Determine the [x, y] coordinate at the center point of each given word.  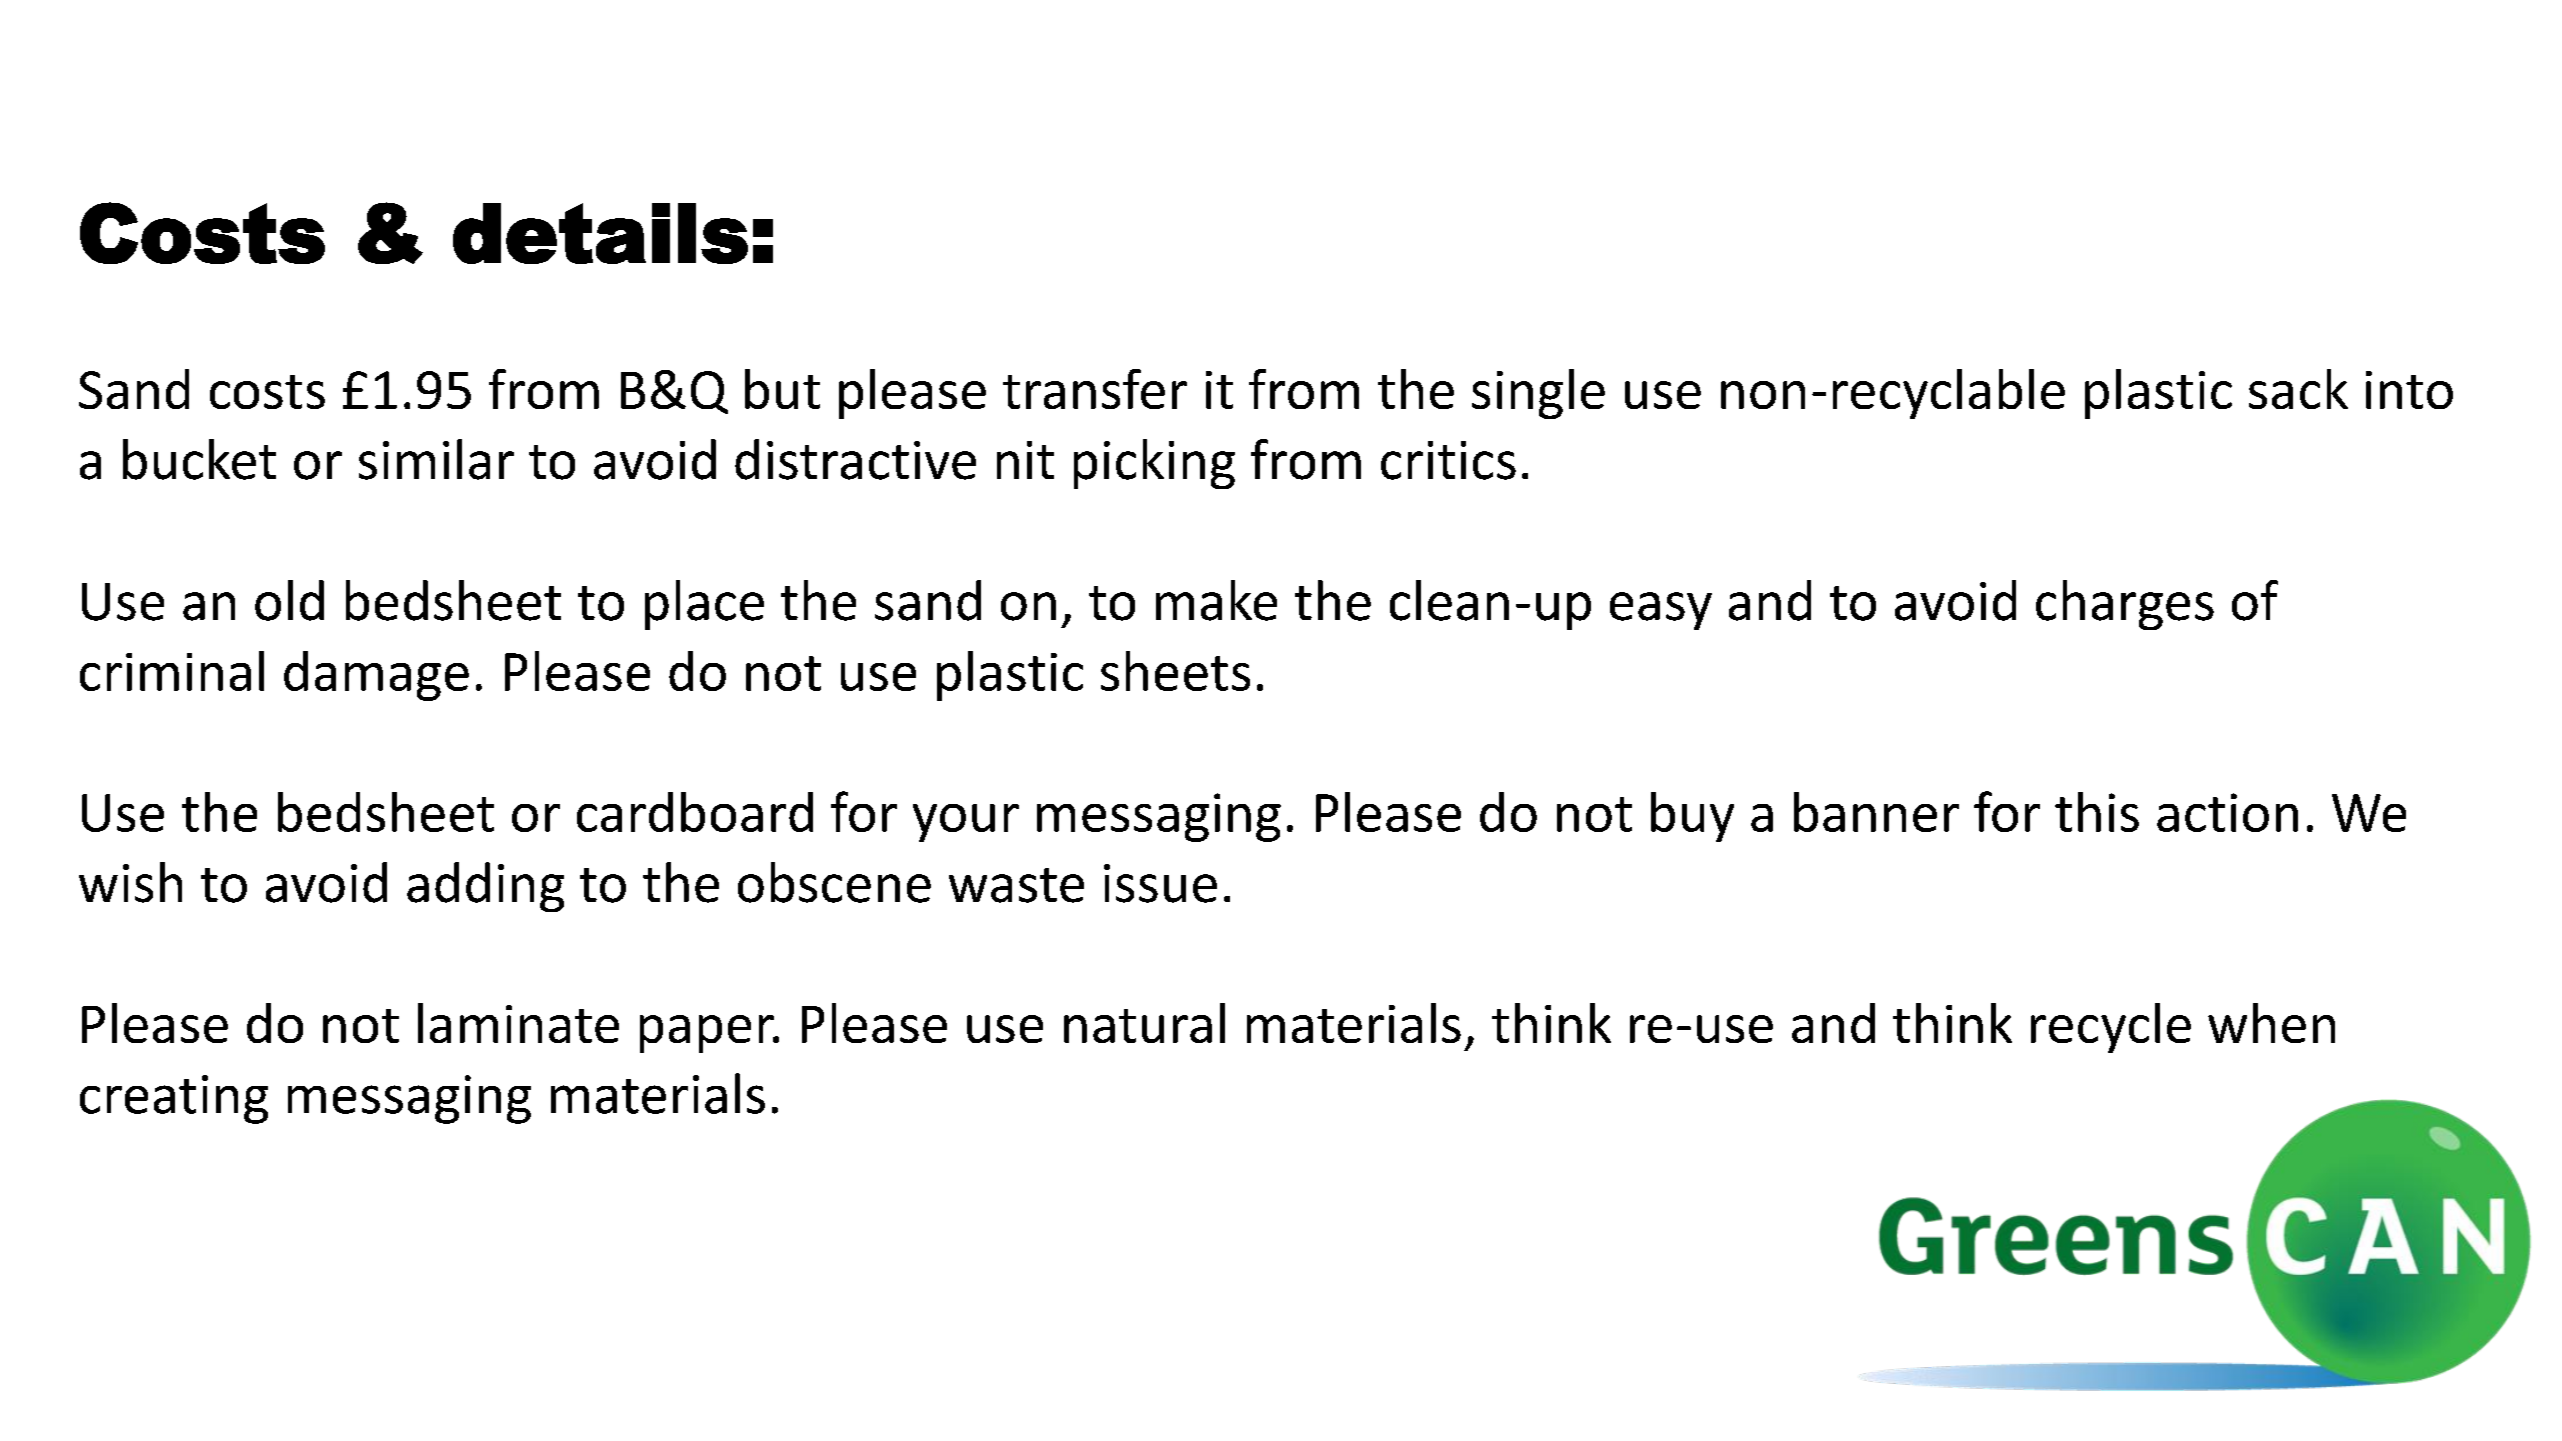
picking [1154, 464]
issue [1160, 883]
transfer [1095, 389]
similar [436, 459]
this [2097, 812]
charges [2125, 605]
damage [376, 676]
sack [2298, 389]
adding [485, 887]
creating [174, 1099]
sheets [1175, 671]
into [2409, 390]
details [600, 233]
